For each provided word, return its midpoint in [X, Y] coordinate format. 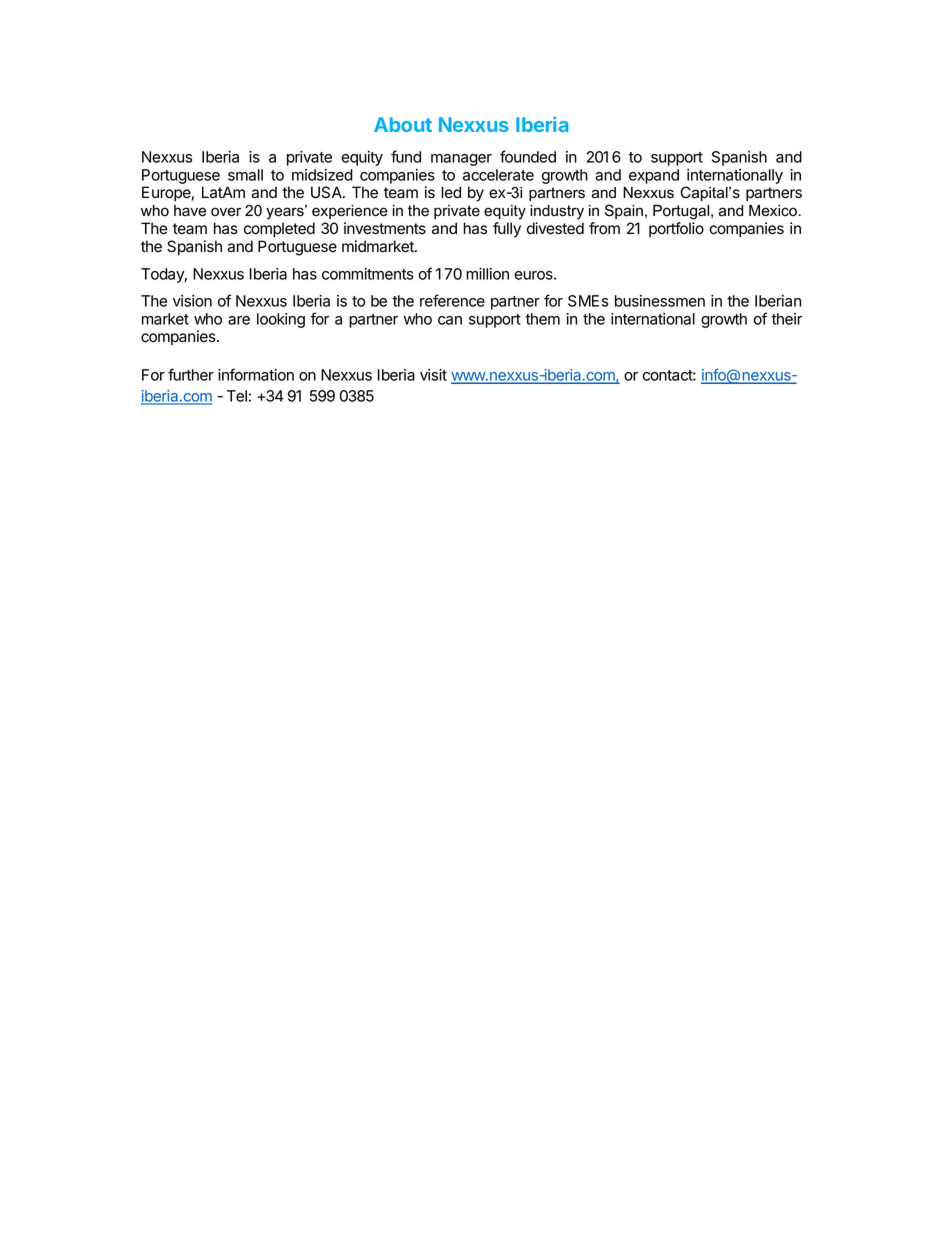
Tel [237, 396]
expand [654, 176]
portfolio [676, 229]
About [403, 124]
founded [528, 156]
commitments [368, 274]
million [487, 274]
